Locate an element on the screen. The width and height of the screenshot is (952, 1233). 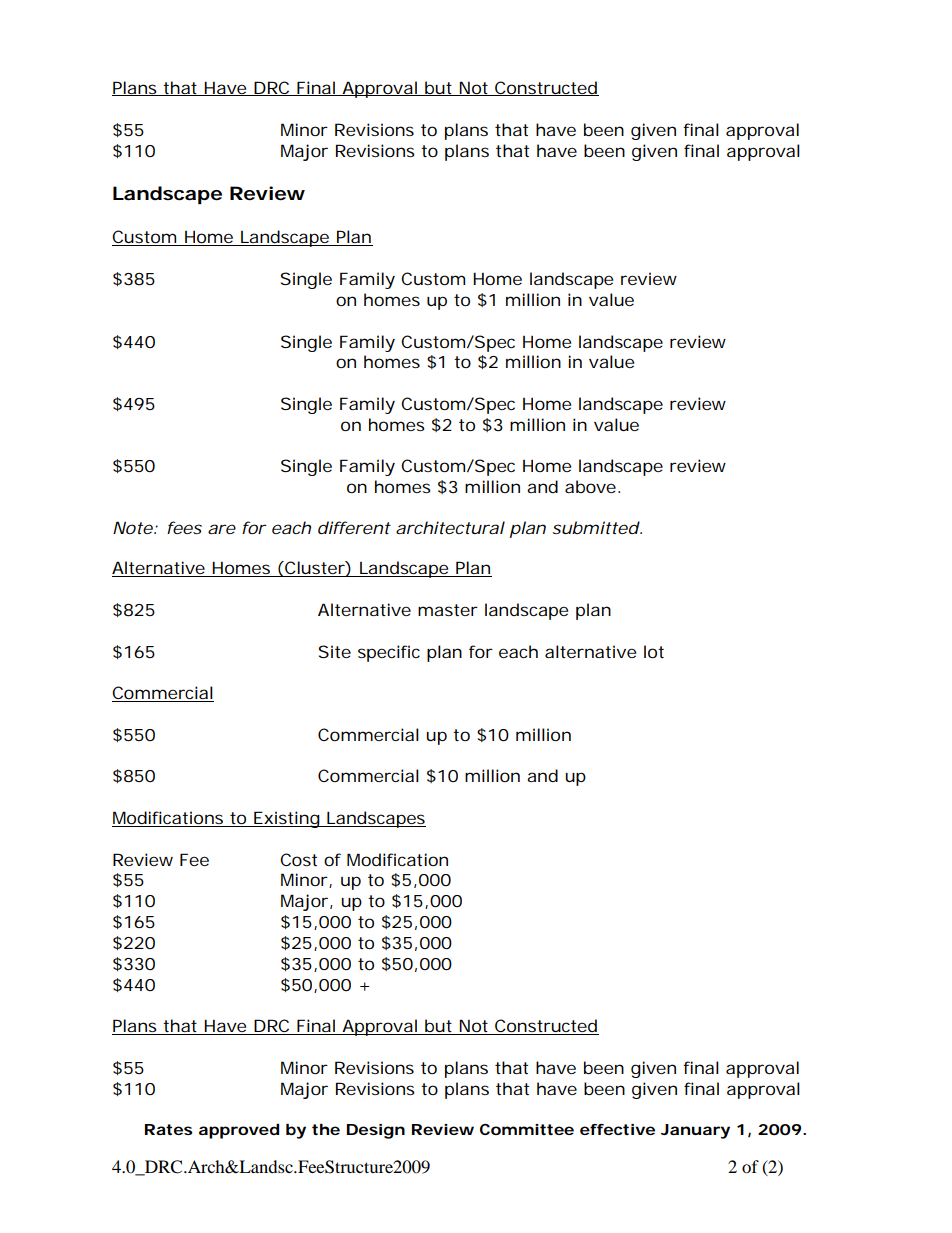
Cost is located at coordinates (298, 859).
